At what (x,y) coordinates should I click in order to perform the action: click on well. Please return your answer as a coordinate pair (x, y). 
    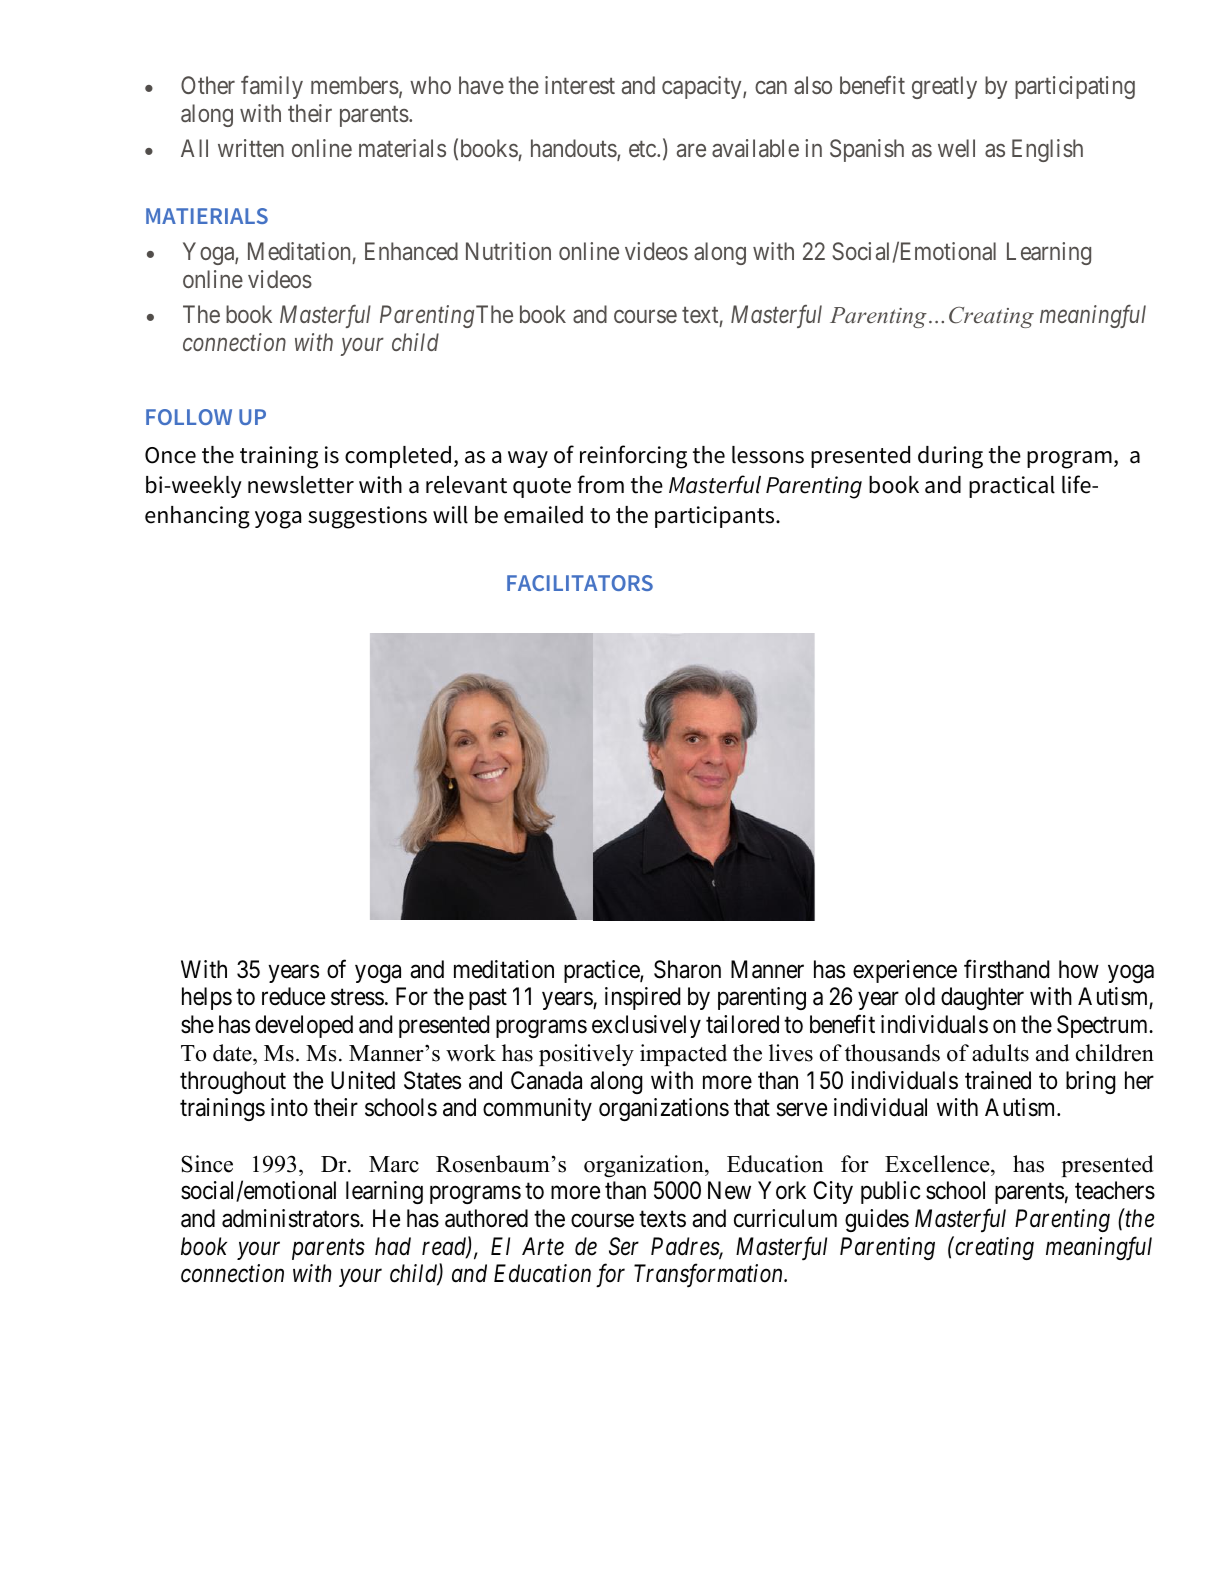
    Looking at the image, I should click on (956, 148).
